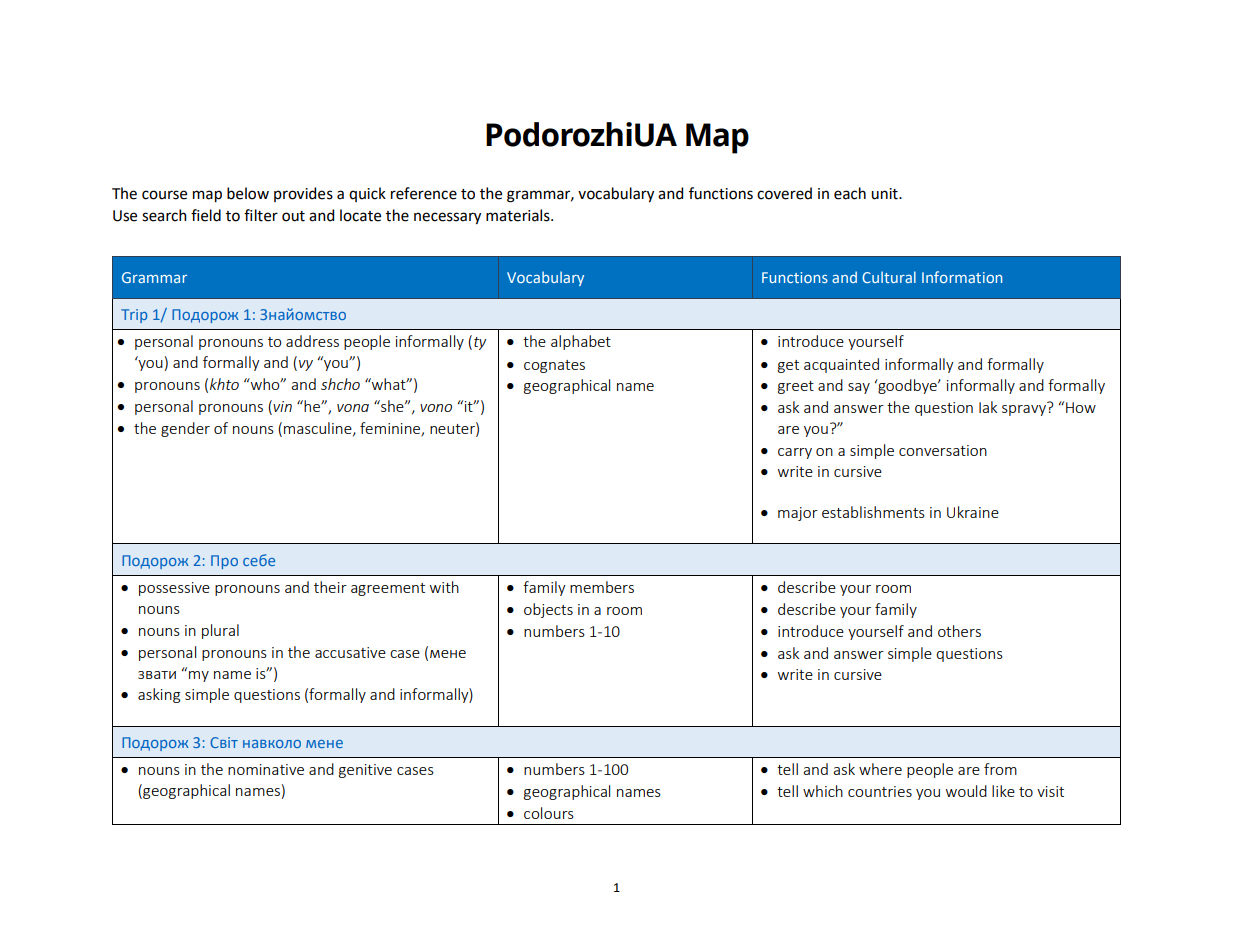  What do you see at coordinates (841, 365) in the page?
I see `acquainted` at bounding box center [841, 365].
